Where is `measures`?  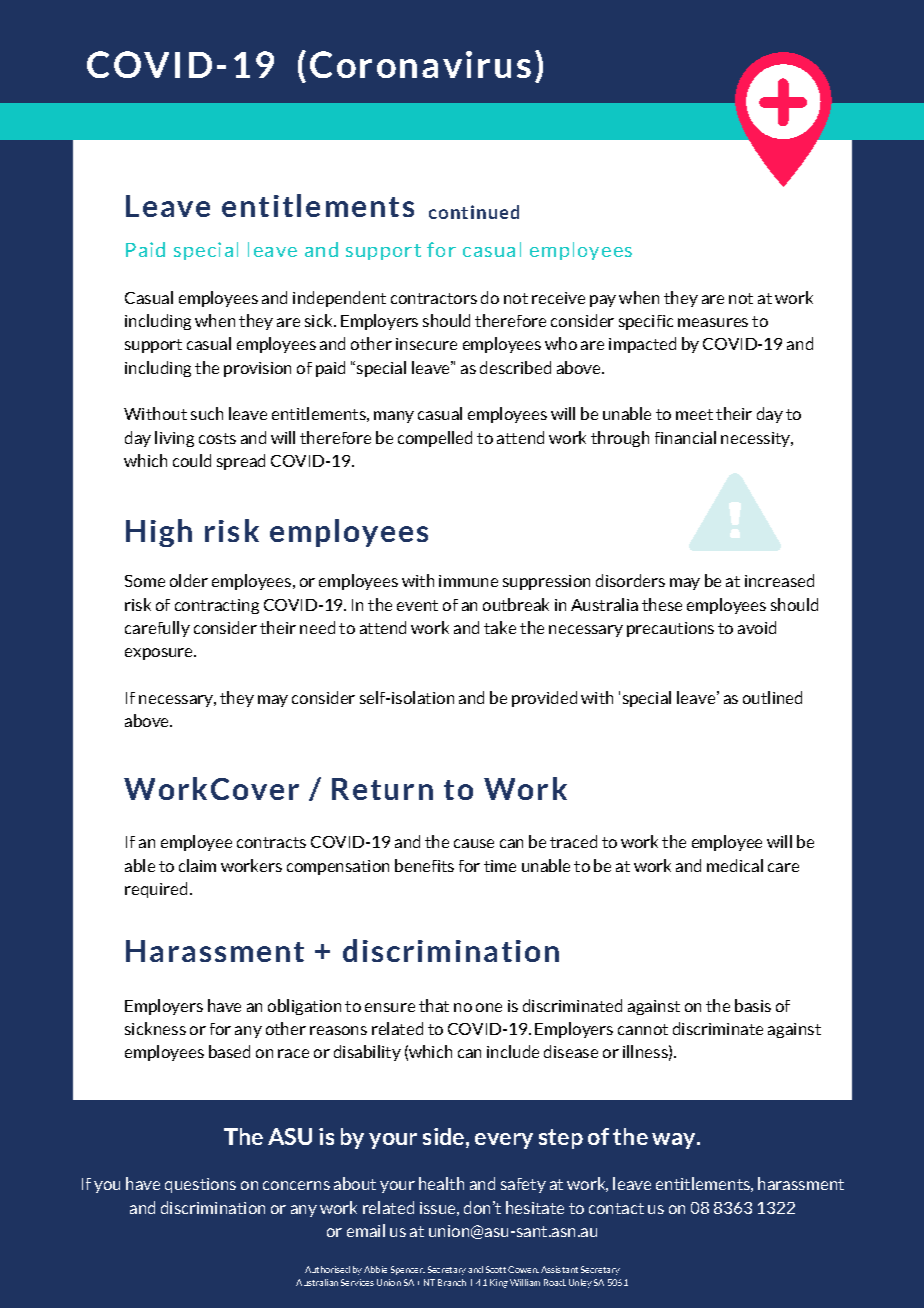 measures is located at coordinates (713, 322).
